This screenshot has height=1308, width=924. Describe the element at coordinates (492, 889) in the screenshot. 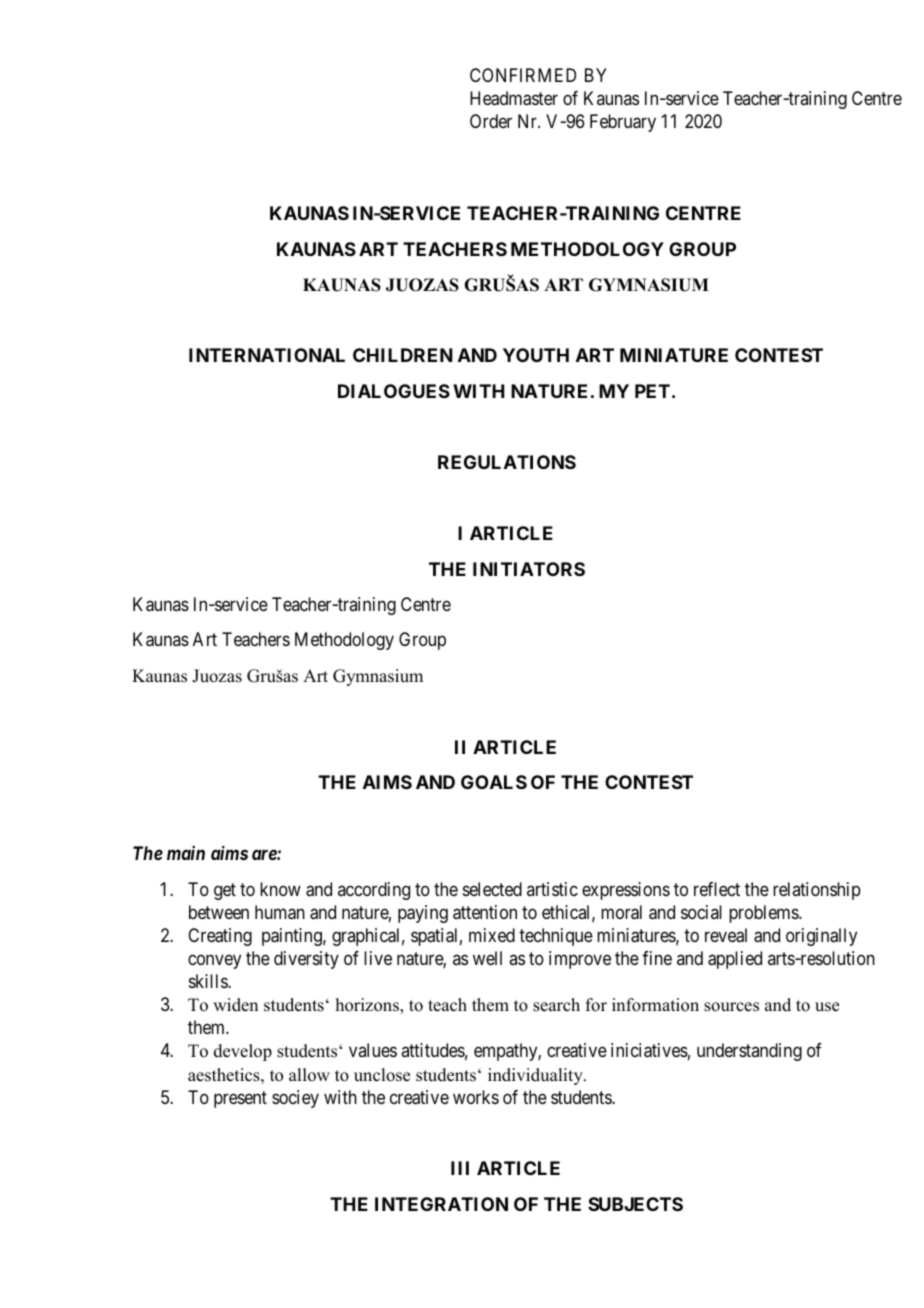

I see `selected` at that location.
